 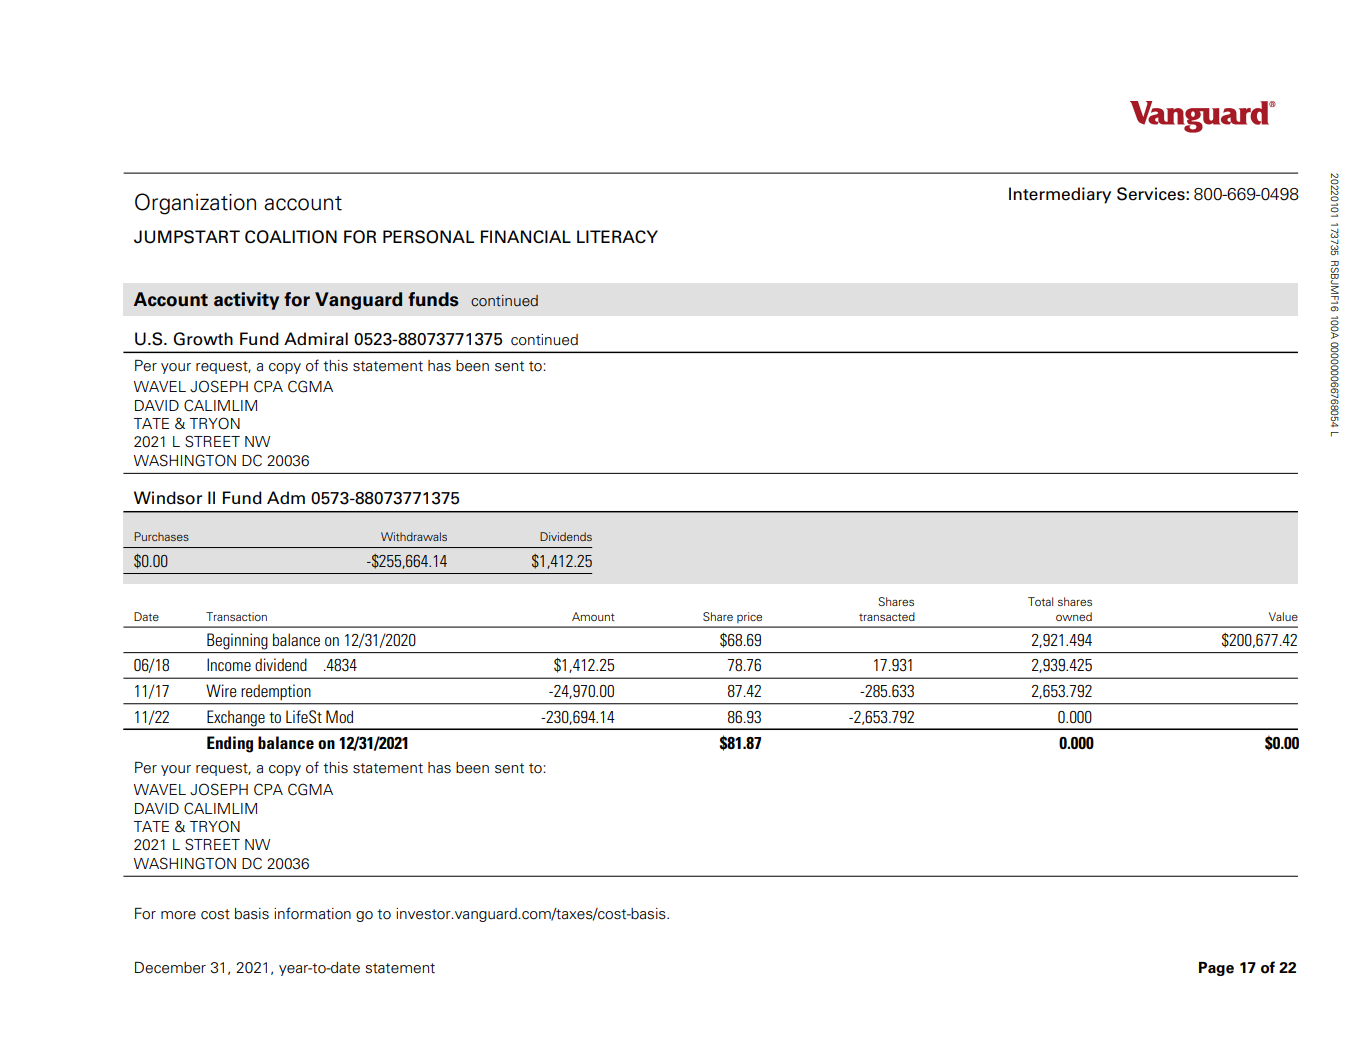 I want to click on Intermediary, so click(x=1060, y=195).
